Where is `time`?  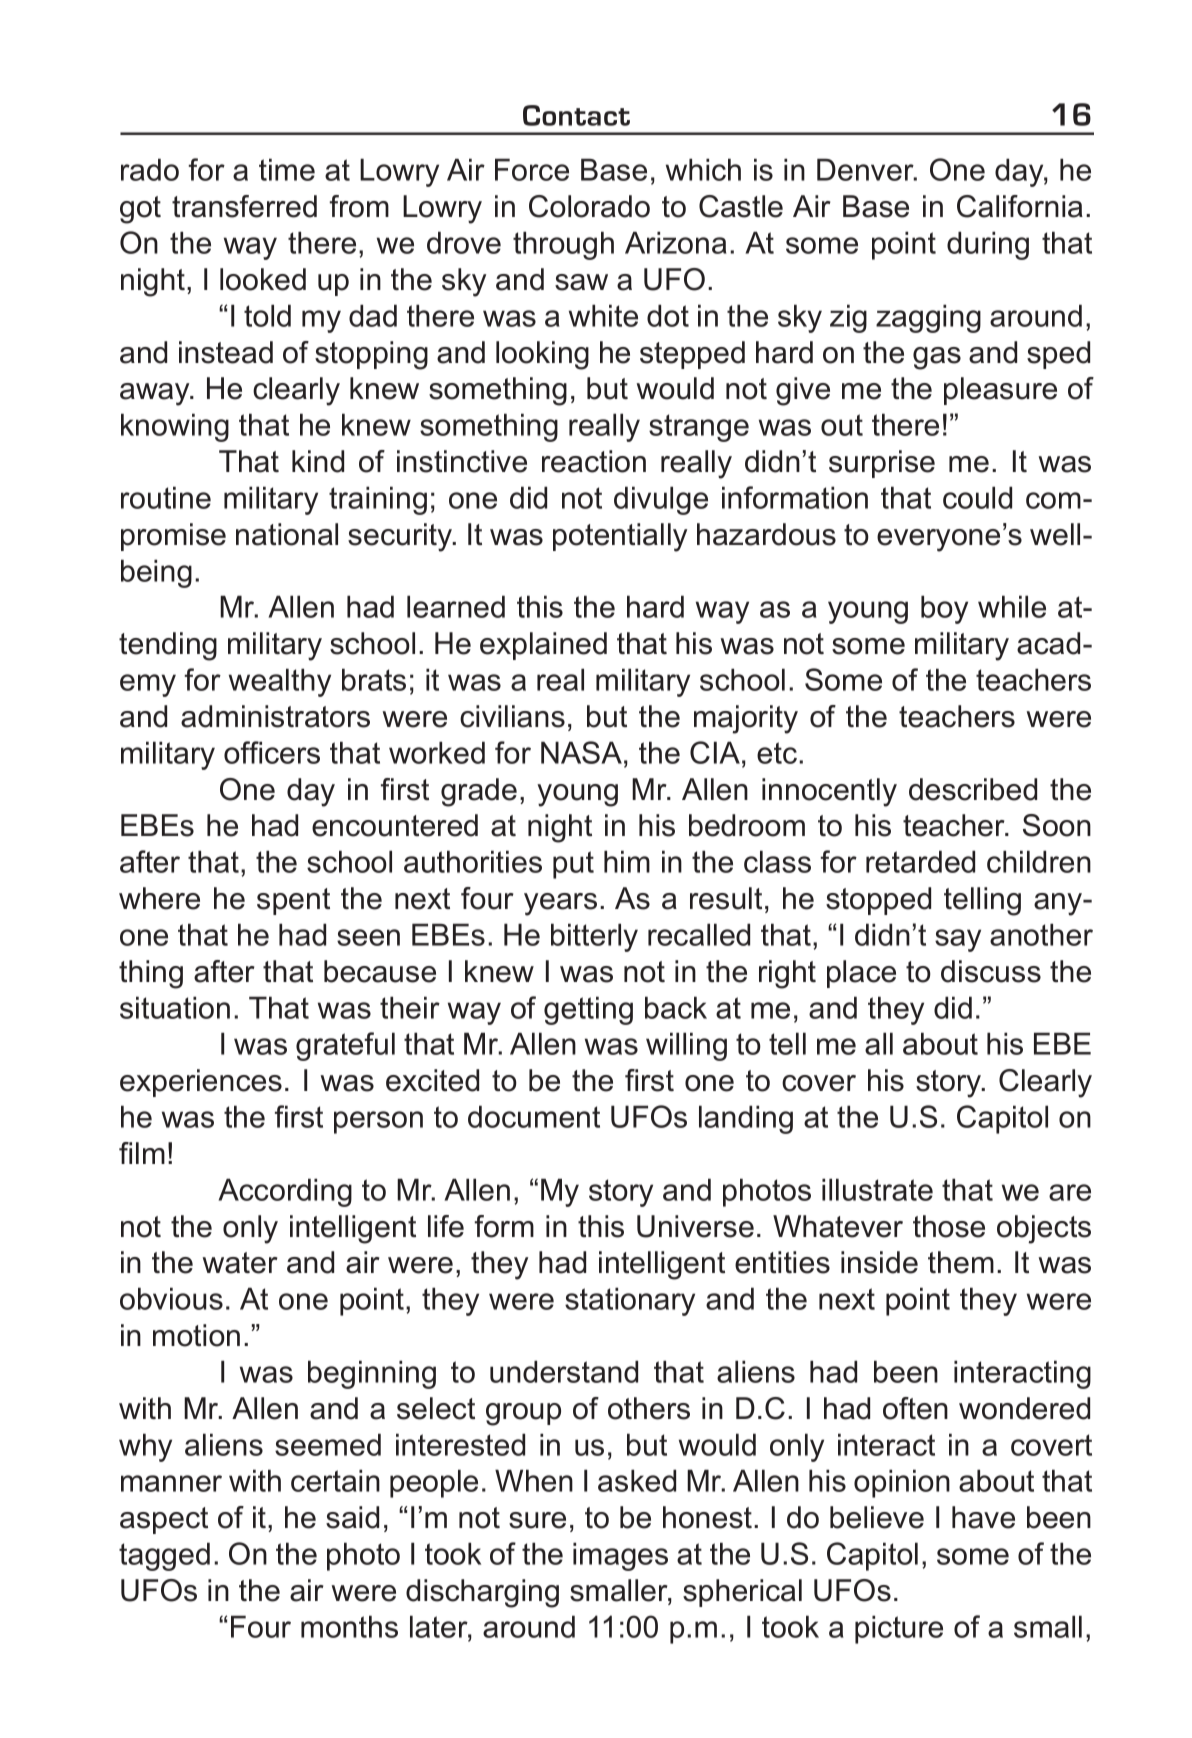 time is located at coordinates (287, 169).
